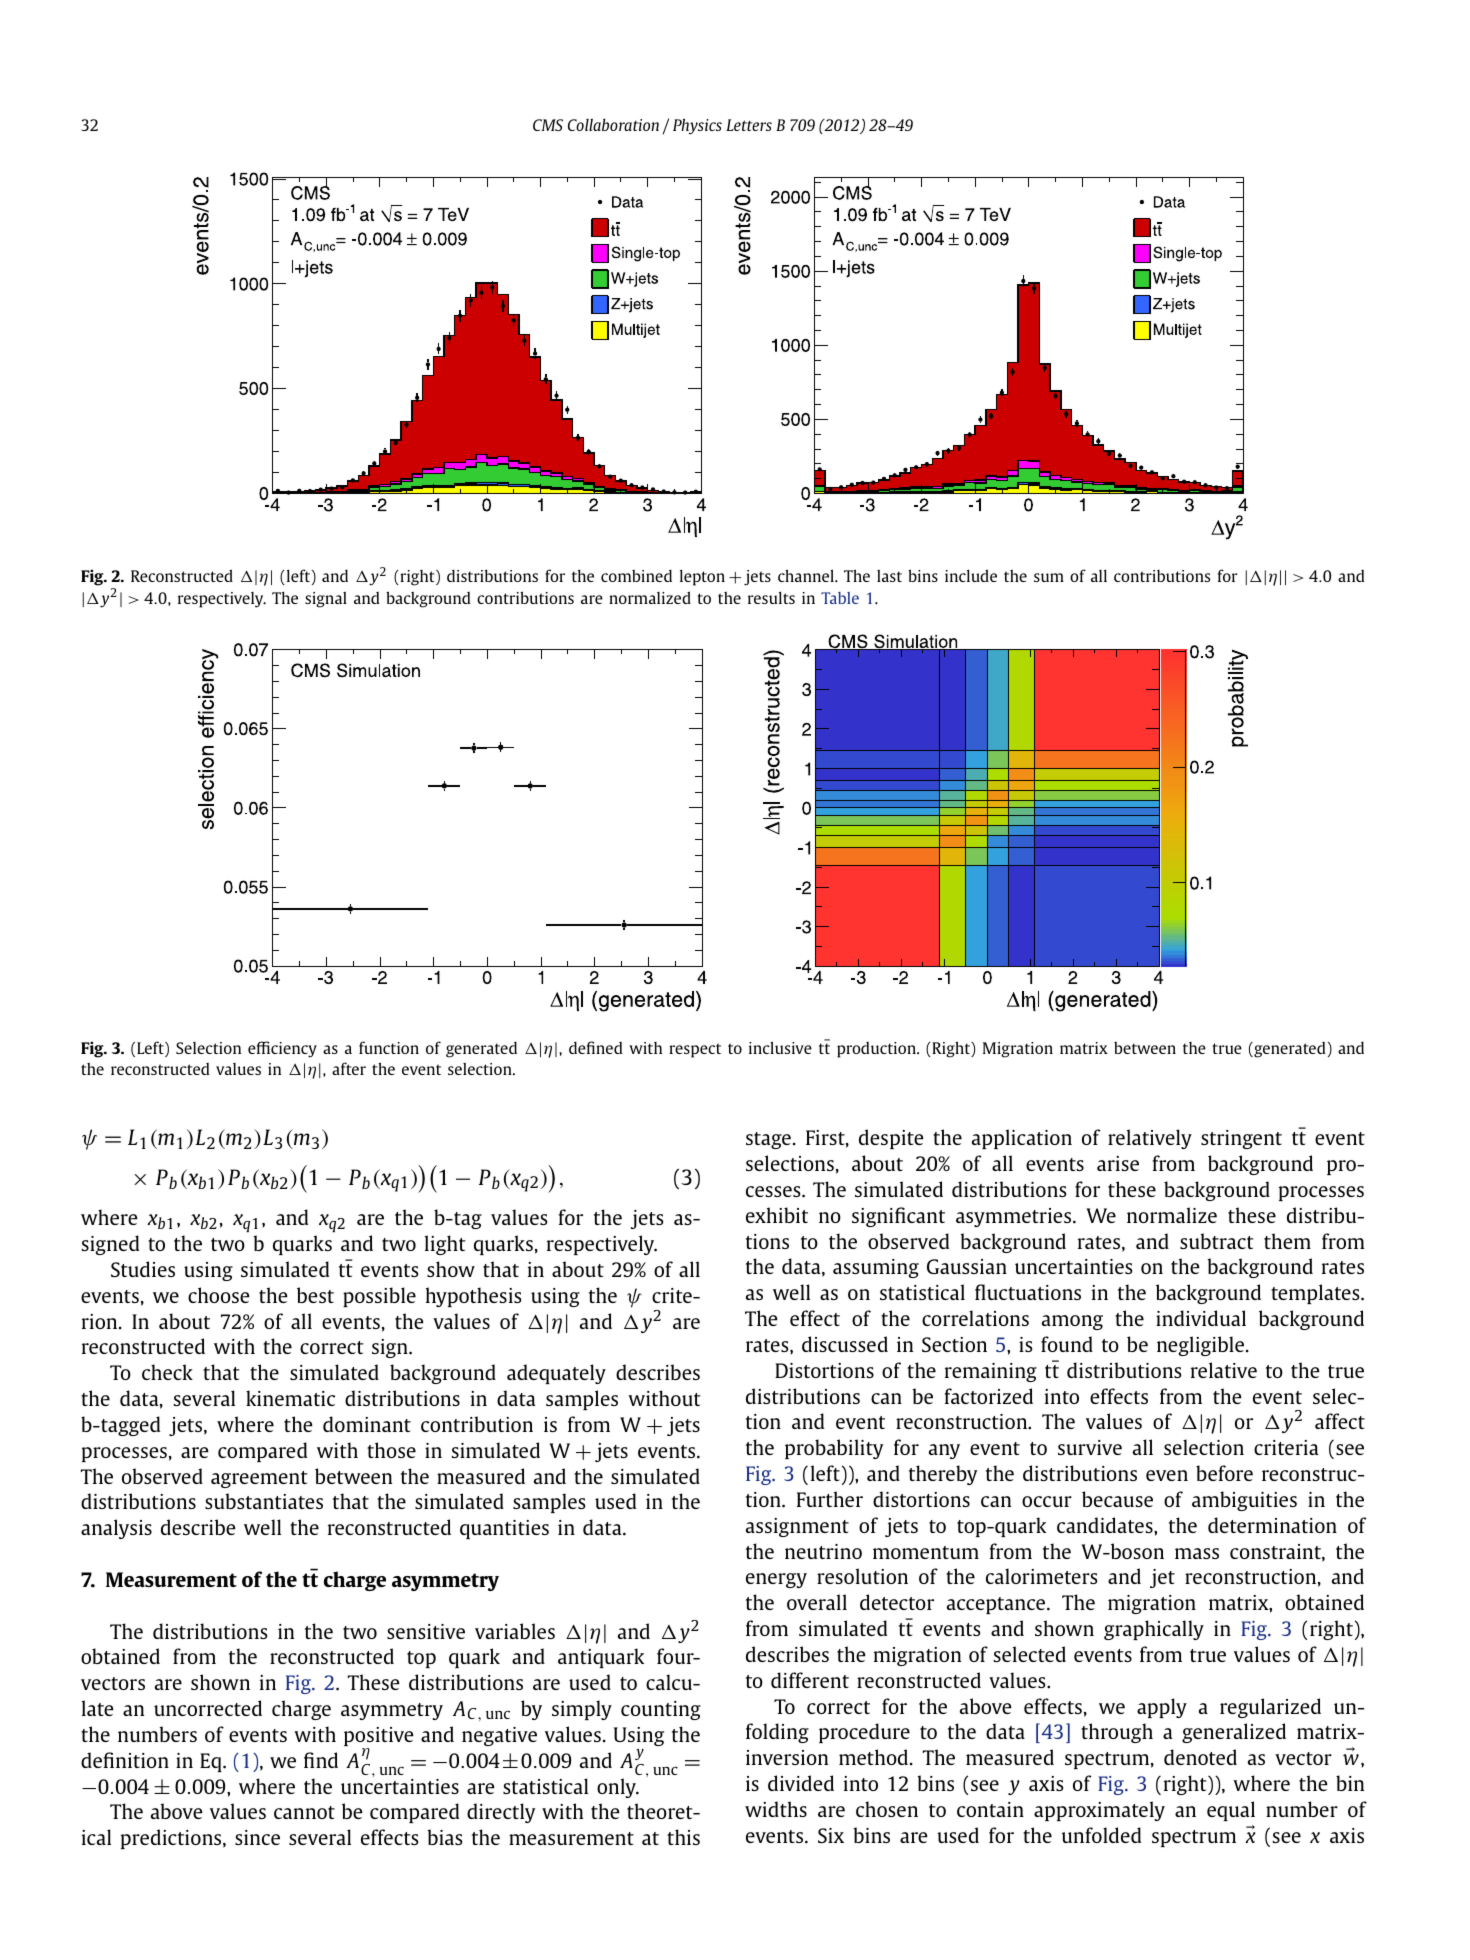 The image size is (1470, 1960). What do you see at coordinates (304, 1812) in the image?
I see `cannot` at bounding box center [304, 1812].
